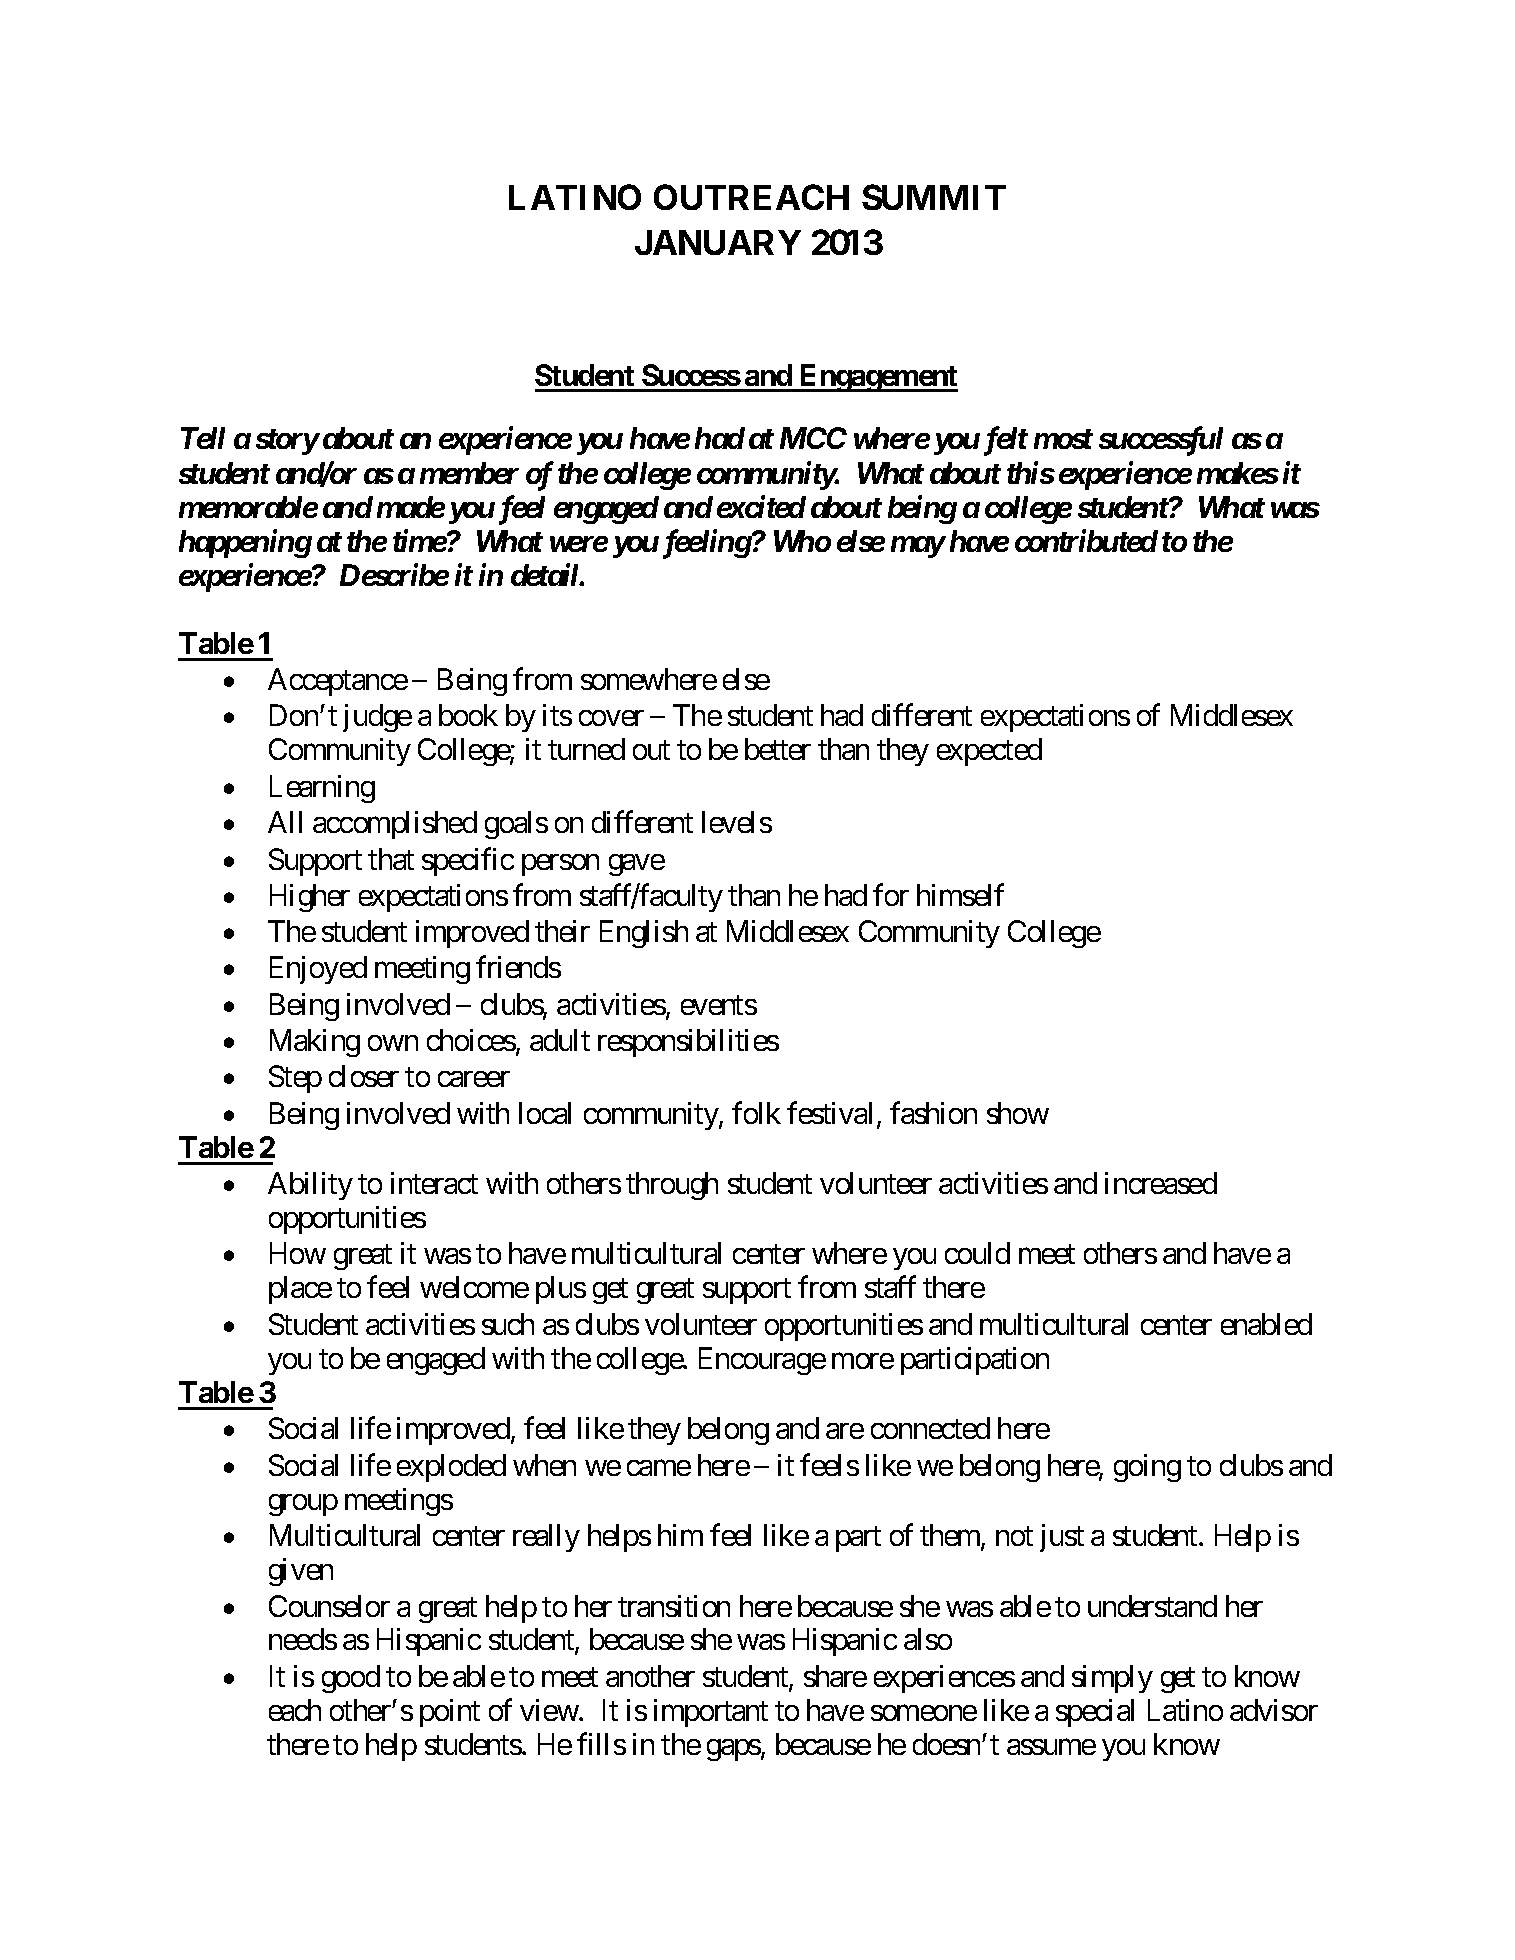 The height and width of the image is (1960, 1515). I want to click on SUMMIT, so click(934, 197).
